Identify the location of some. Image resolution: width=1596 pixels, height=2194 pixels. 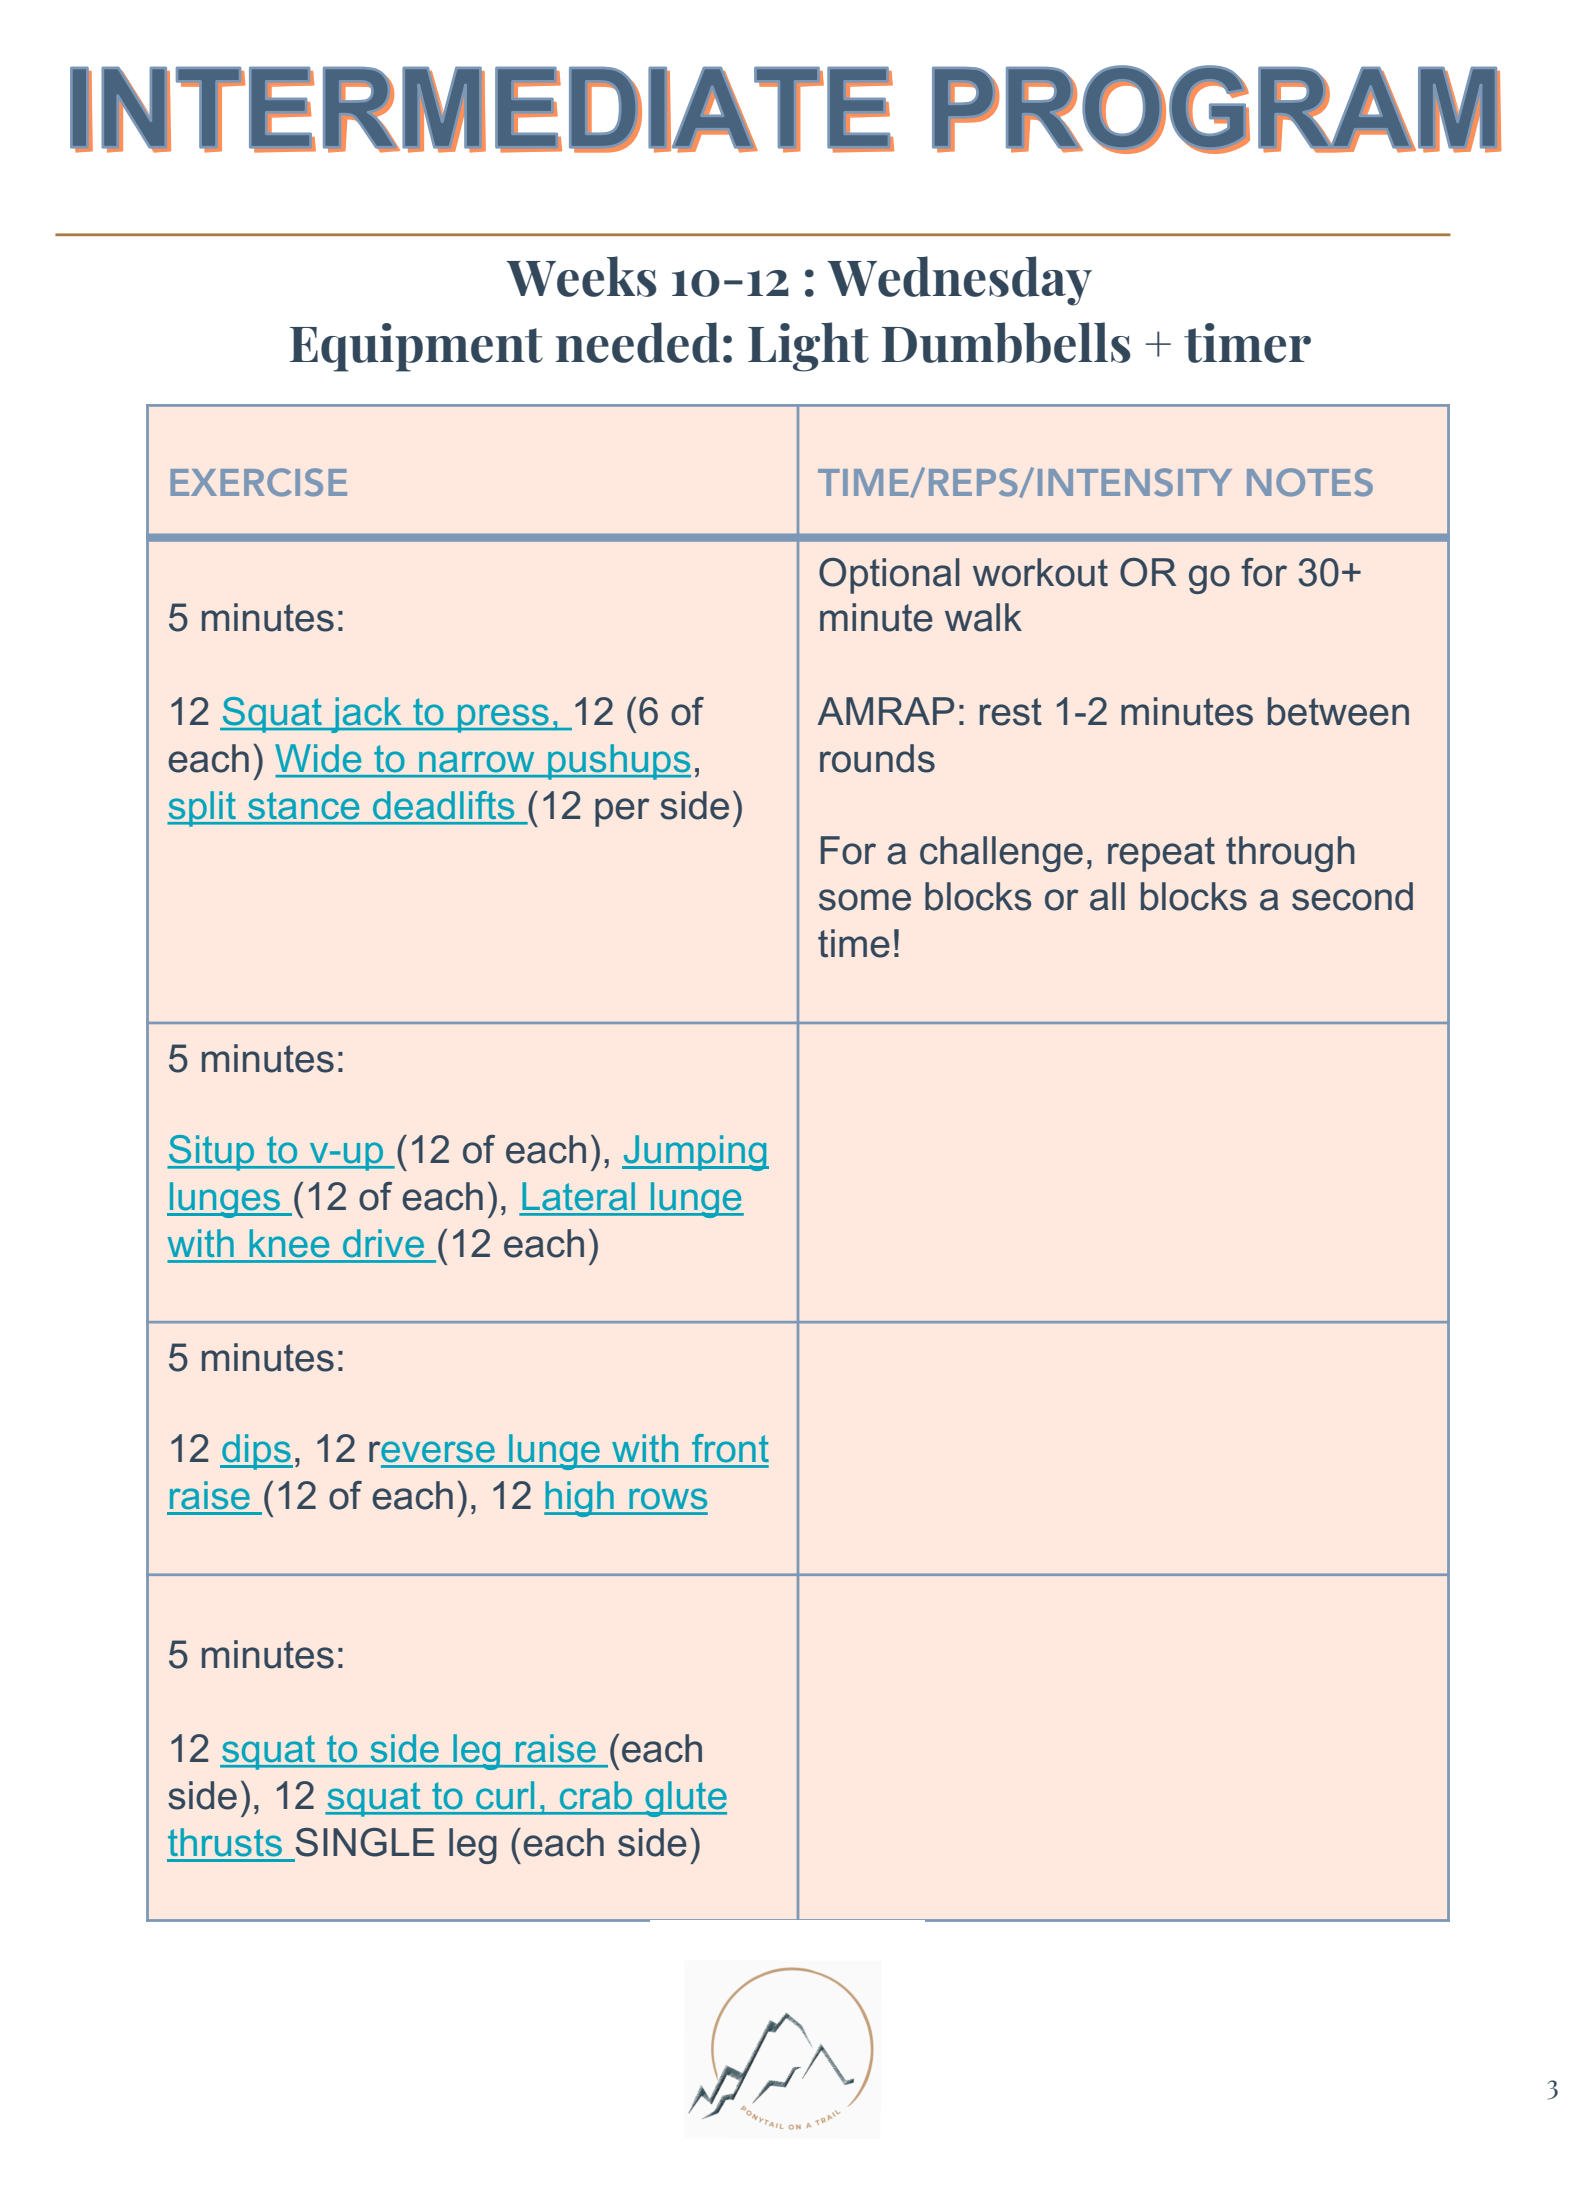
(865, 900).
